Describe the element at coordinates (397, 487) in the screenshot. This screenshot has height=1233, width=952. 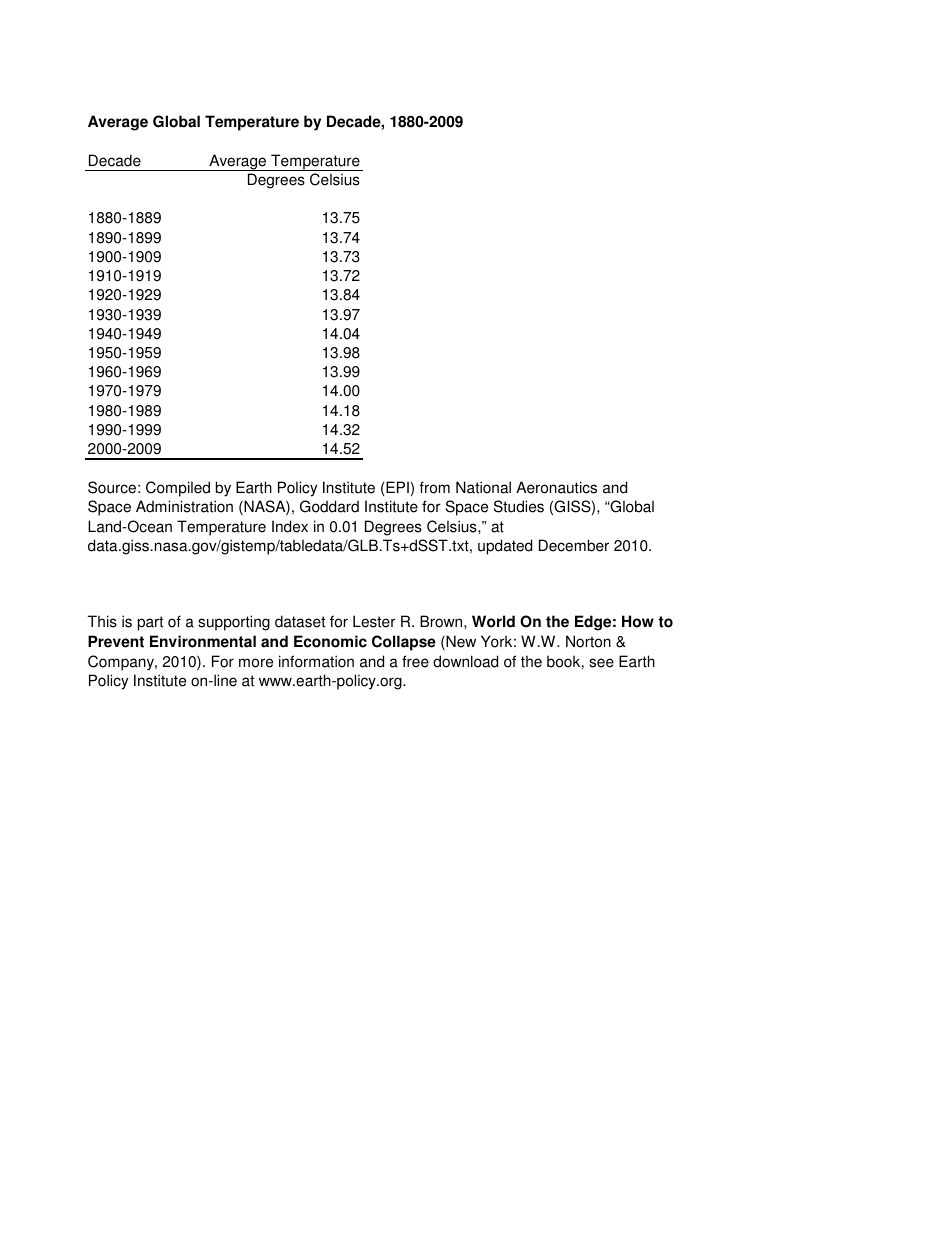
I see `EPI` at that location.
